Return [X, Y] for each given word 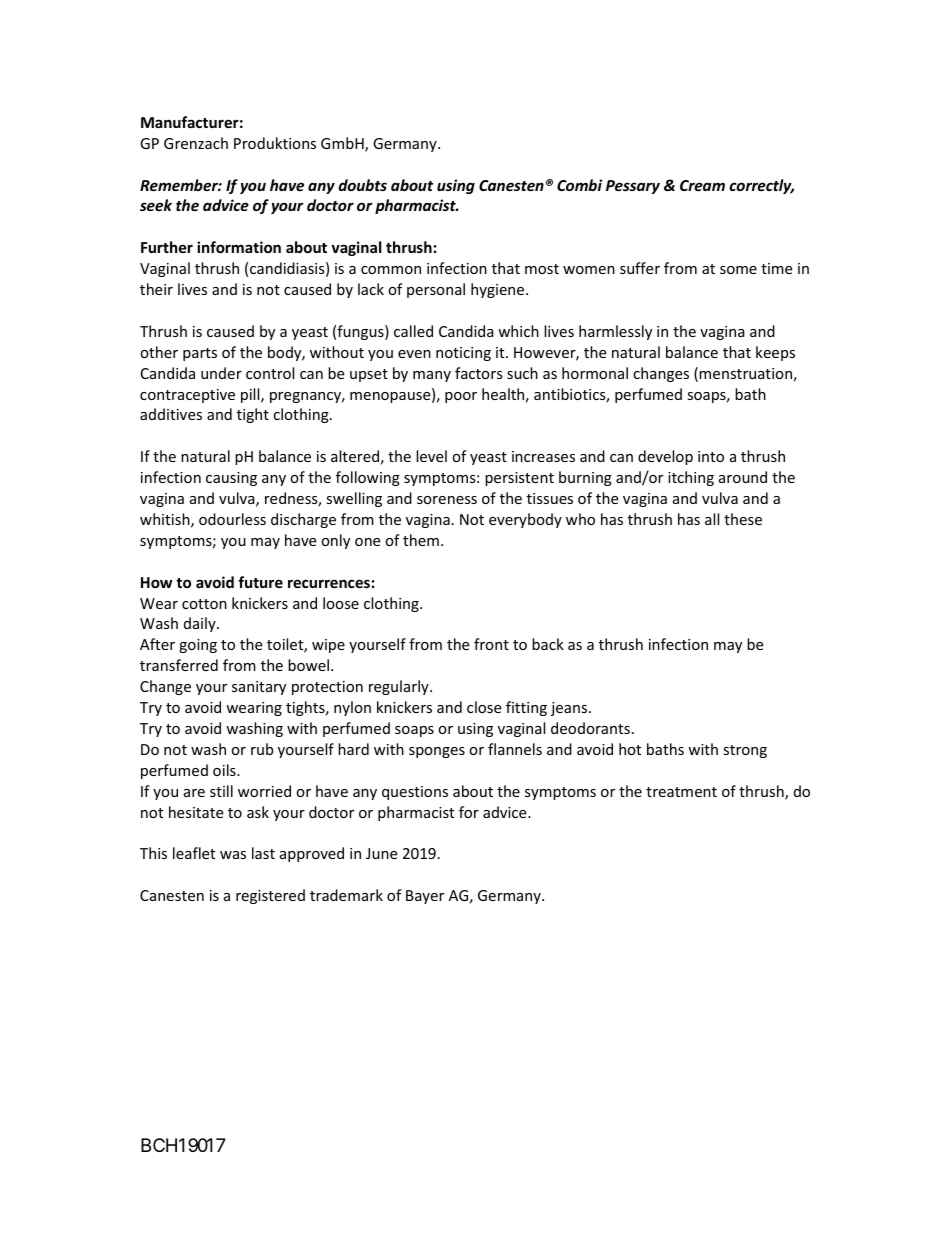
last [263, 853]
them [421, 540]
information [239, 247]
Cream [702, 185]
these [743, 519]
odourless [232, 519]
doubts [362, 185]
